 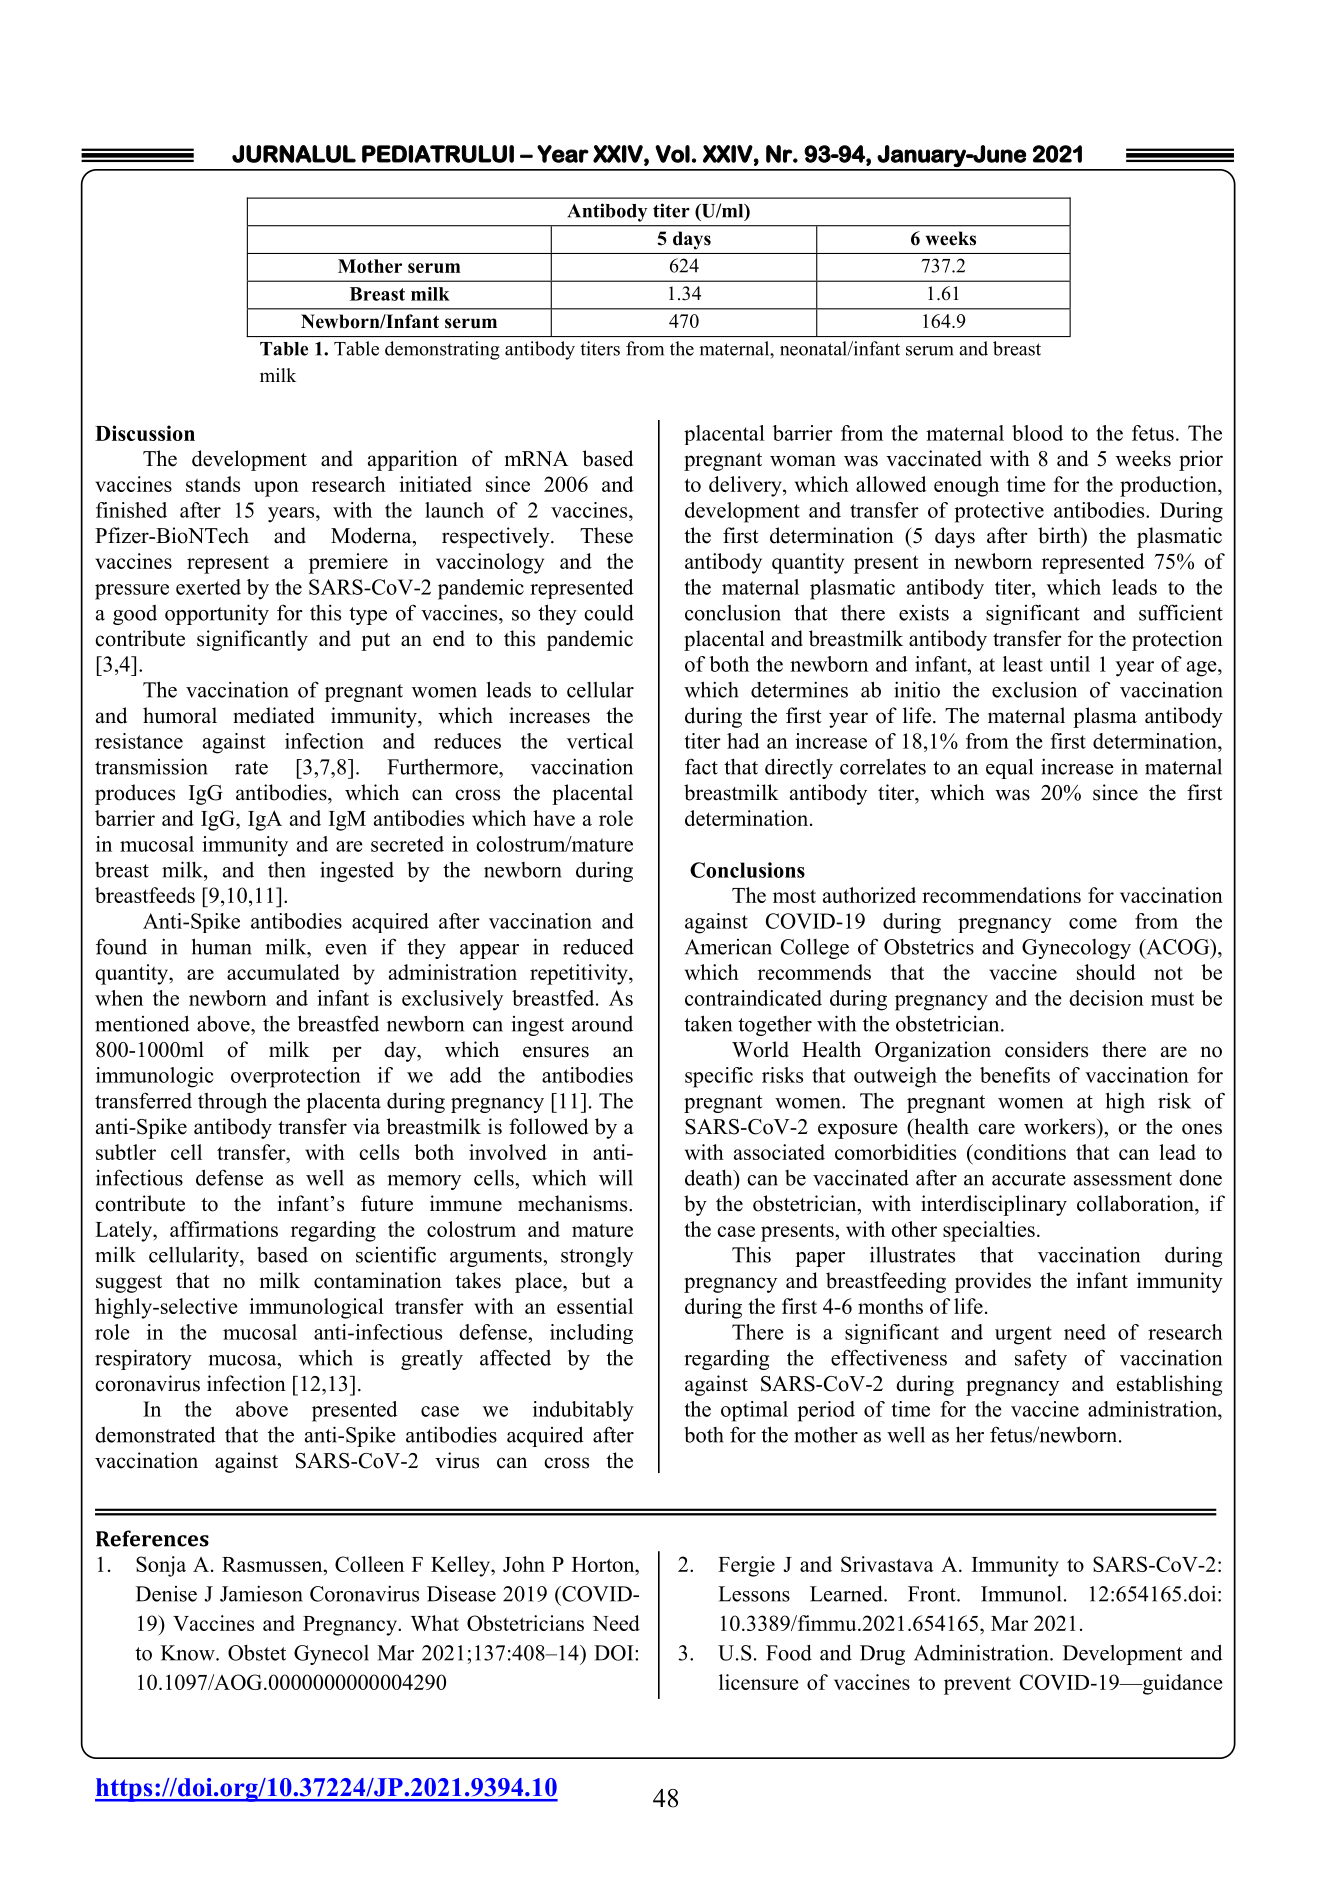 What do you see at coordinates (708, 1023) in the document?
I see `taken` at bounding box center [708, 1023].
